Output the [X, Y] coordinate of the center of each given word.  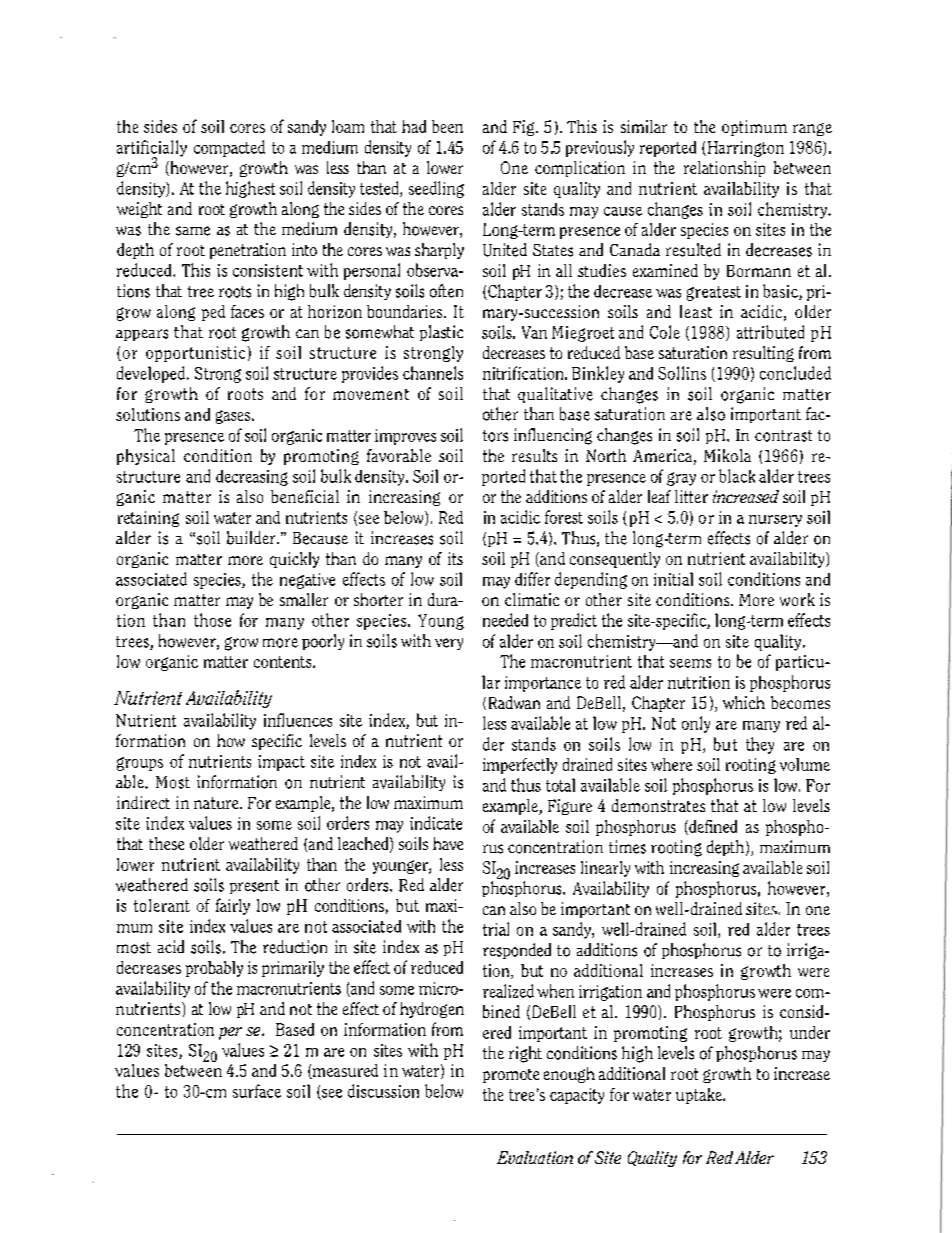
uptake [700, 1096]
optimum [754, 128]
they [760, 745]
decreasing [252, 478]
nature [217, 803]
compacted [229, 148]
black [737, 476]
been [447, 126]
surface [257, 1091]
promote [511, 1076]
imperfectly [520, 766]
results [534, 455]
